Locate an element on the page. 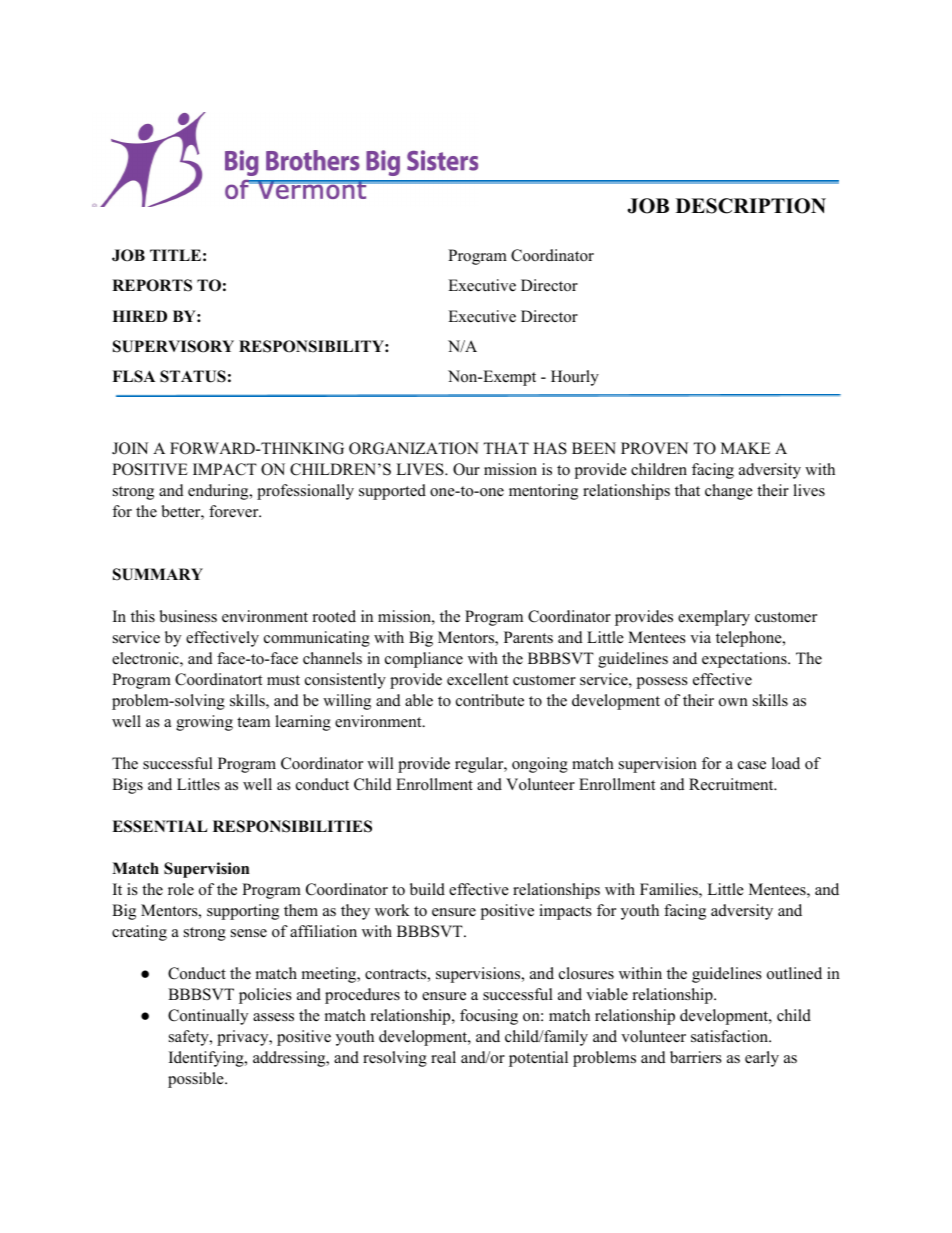 Image resolution: width=952 pixels, height=1233 pixels. Identifying is located at coordinates (207, 1059).
